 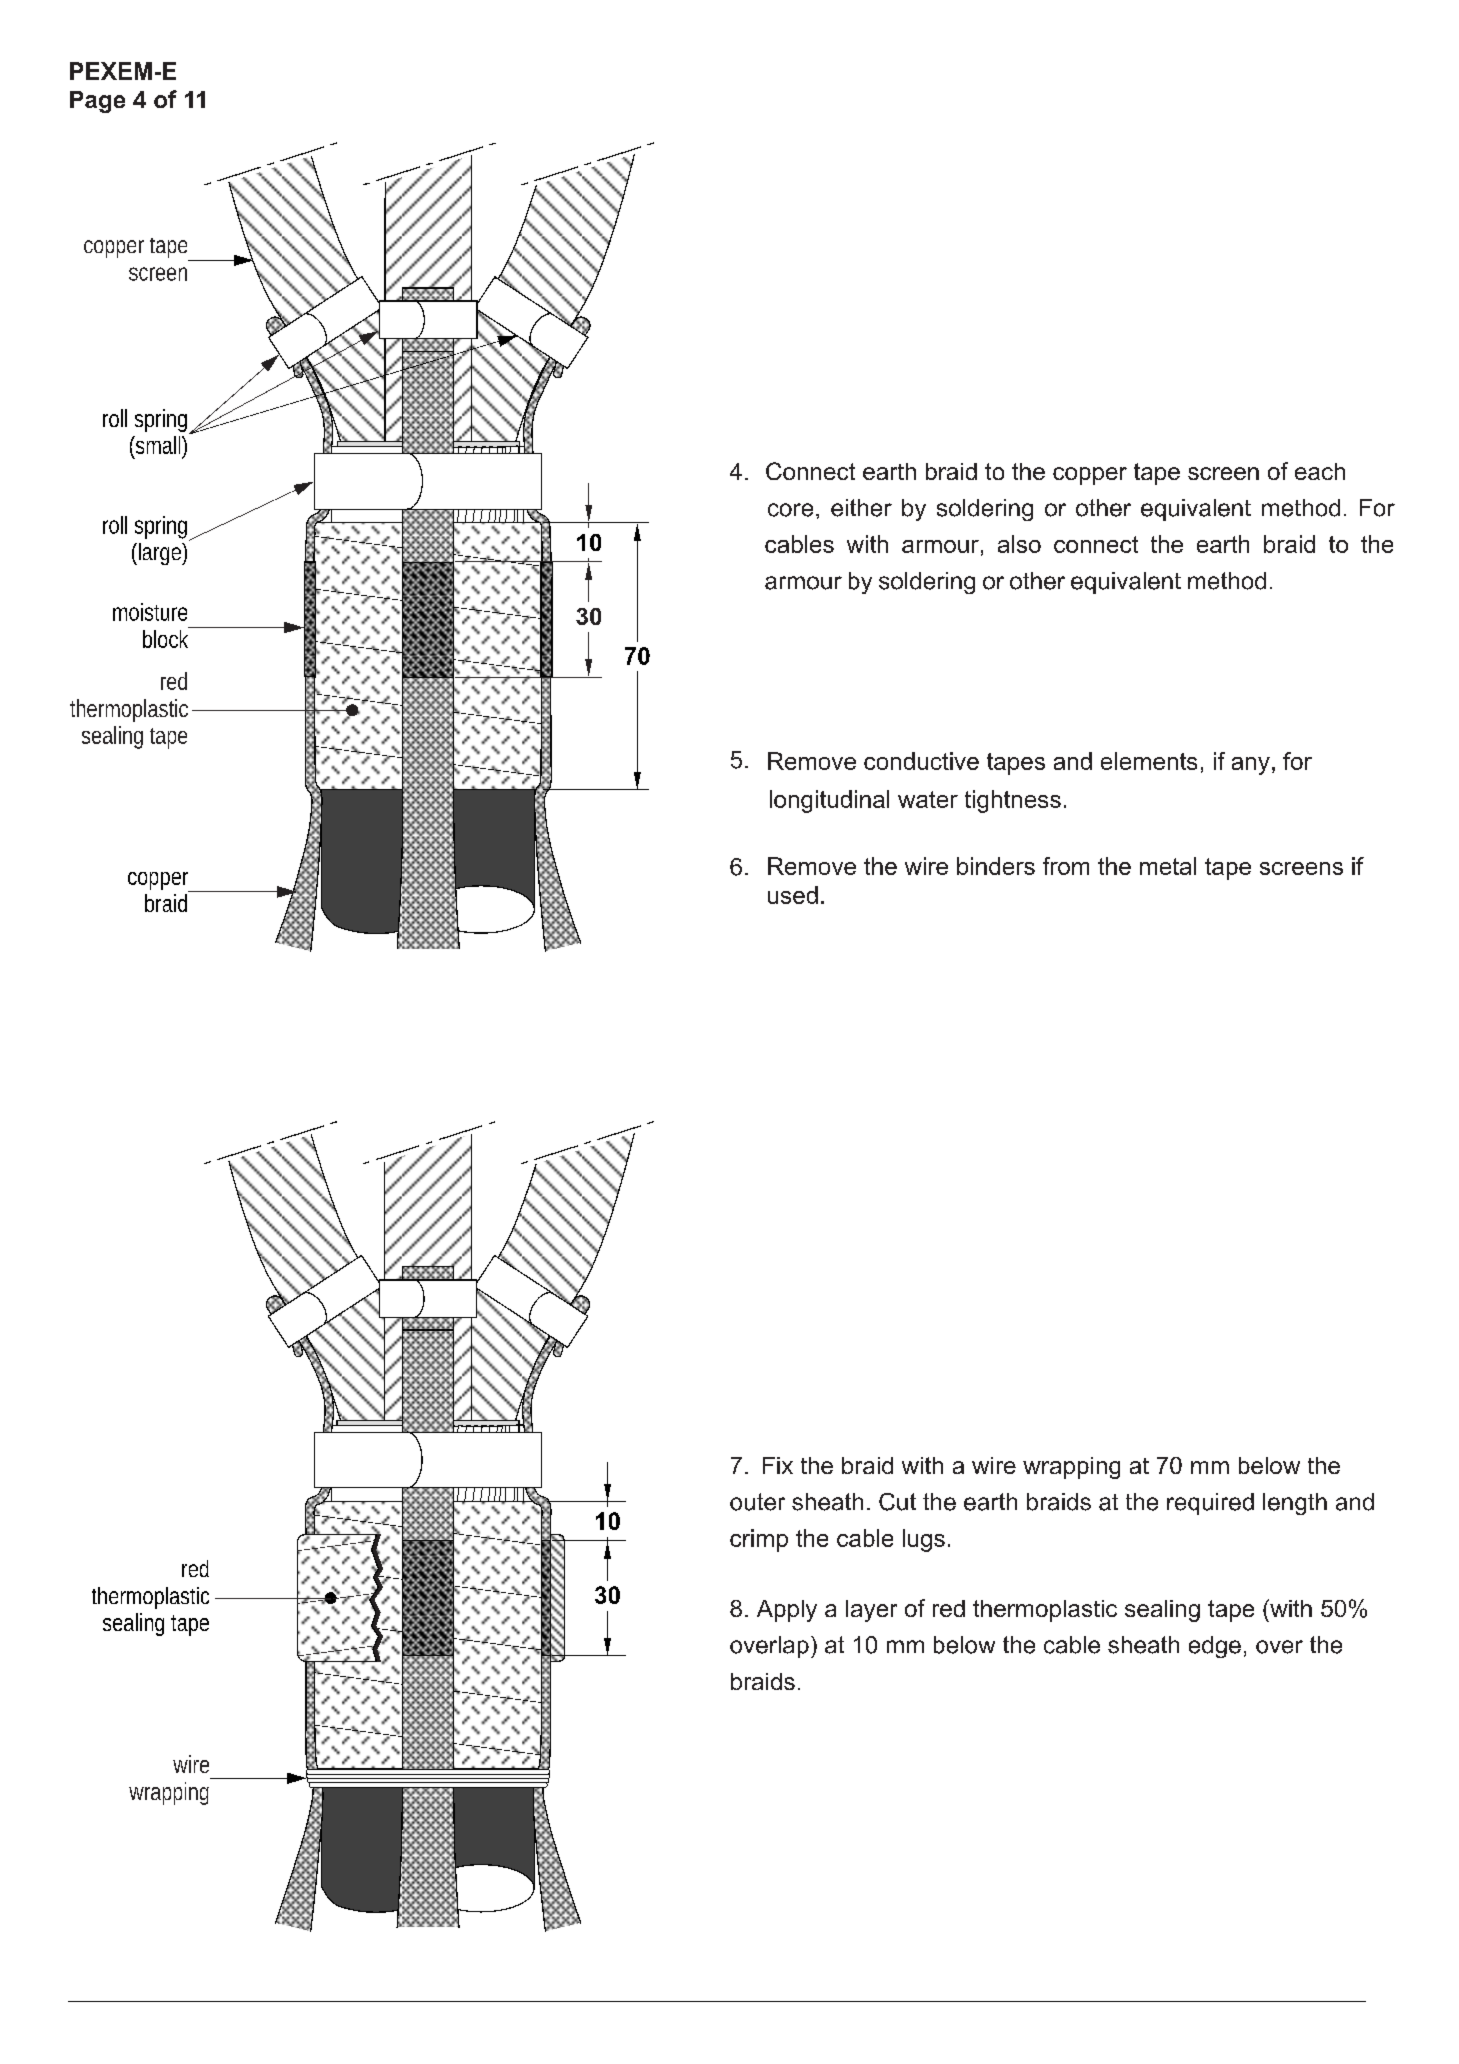 I want to click on crimp, so click(x=759, y=1540).
